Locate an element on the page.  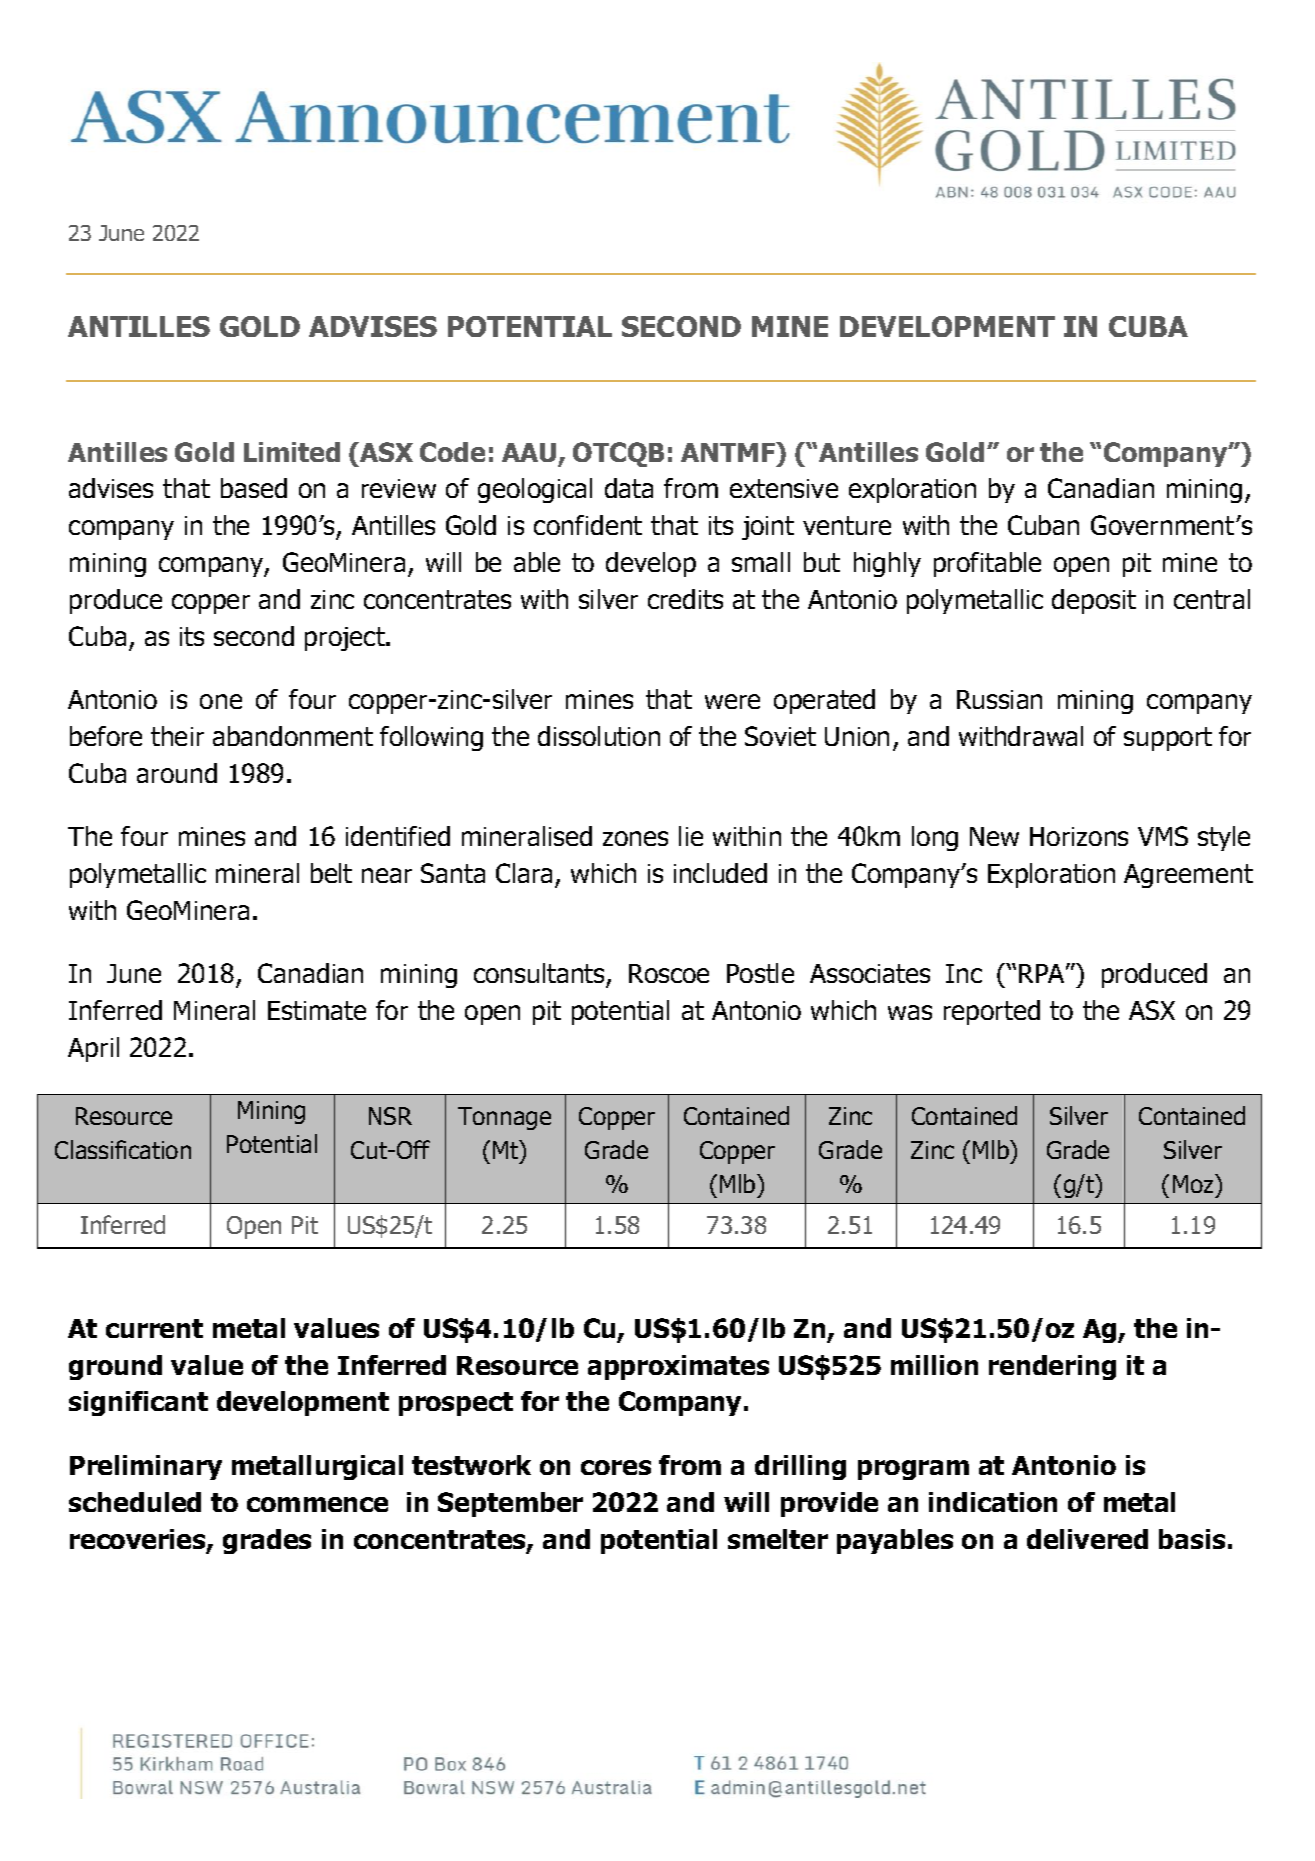
zones is located at coordinates (635, 838).
